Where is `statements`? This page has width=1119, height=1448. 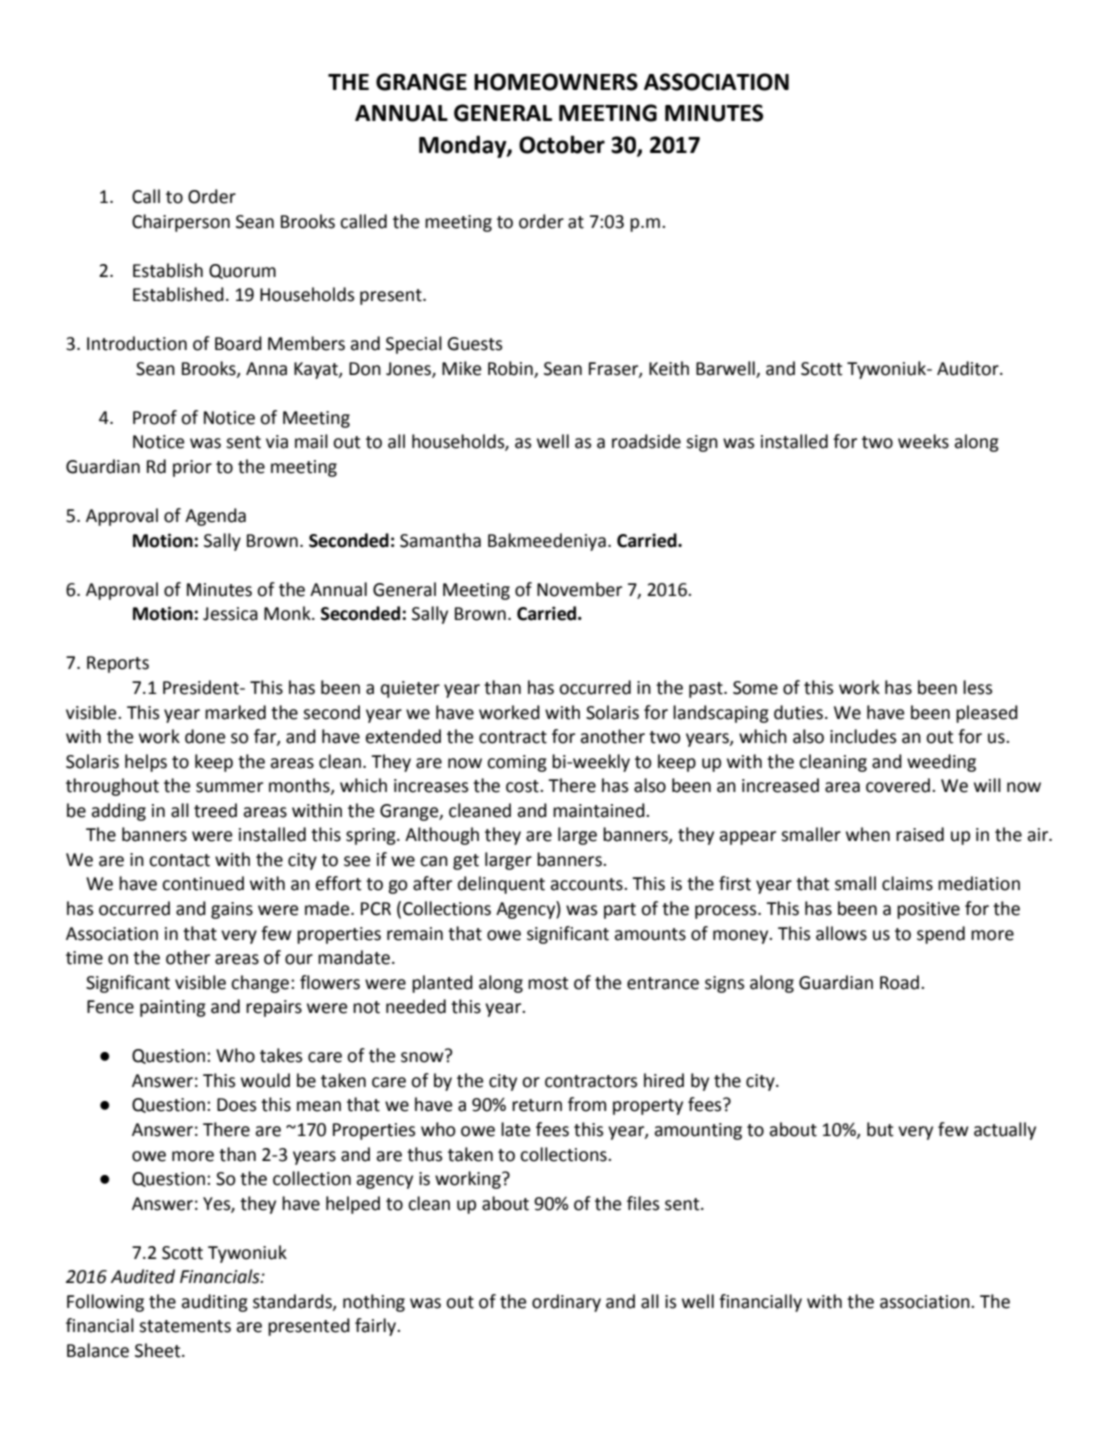 statements is located at coordinates (185, 1326).
